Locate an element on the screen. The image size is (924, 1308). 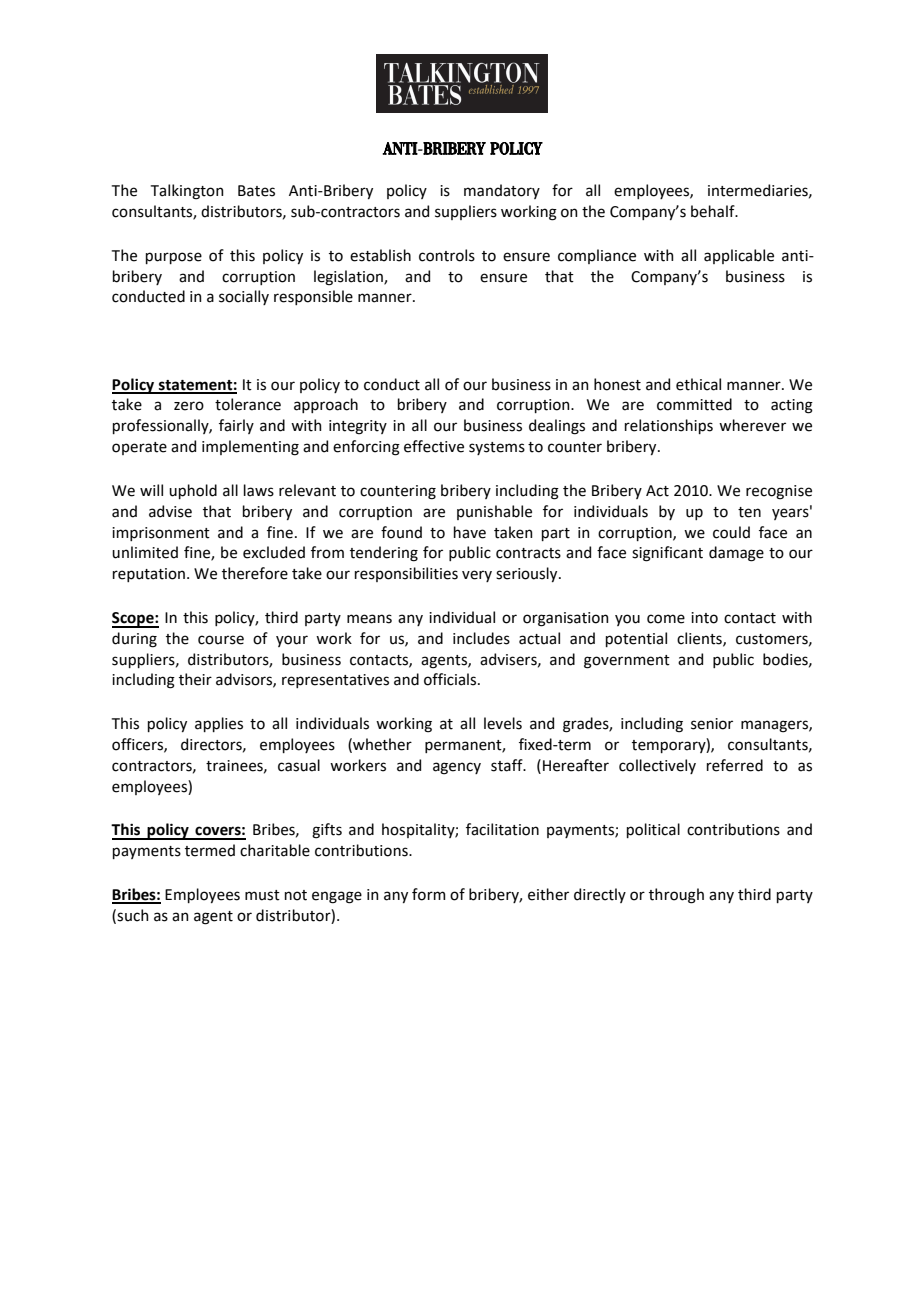
imprisonment is located at coordinates (161, 534).
